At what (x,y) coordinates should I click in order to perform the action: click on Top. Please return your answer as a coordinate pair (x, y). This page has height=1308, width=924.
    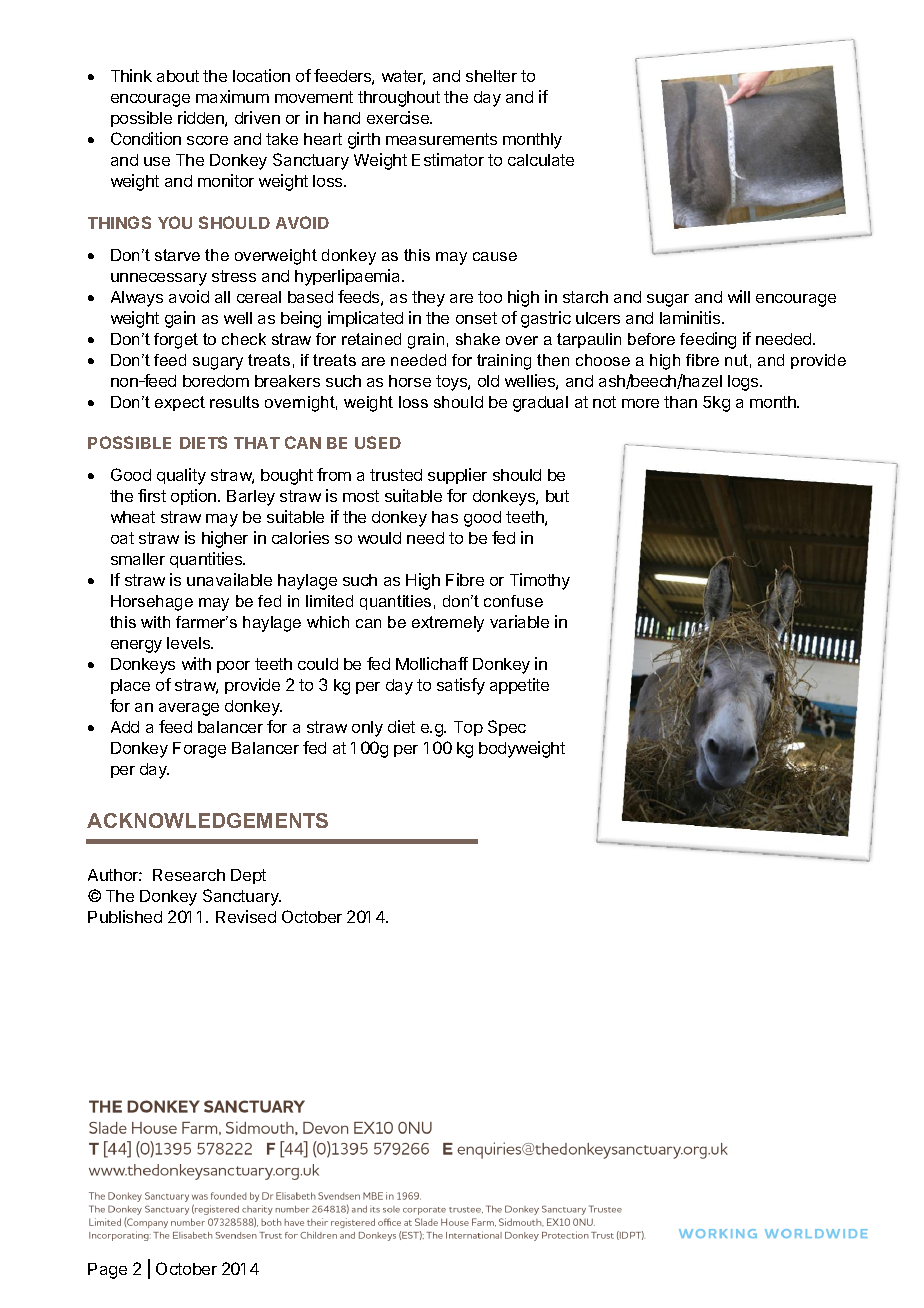
    Looking at the image, I should click on (468, 728).
